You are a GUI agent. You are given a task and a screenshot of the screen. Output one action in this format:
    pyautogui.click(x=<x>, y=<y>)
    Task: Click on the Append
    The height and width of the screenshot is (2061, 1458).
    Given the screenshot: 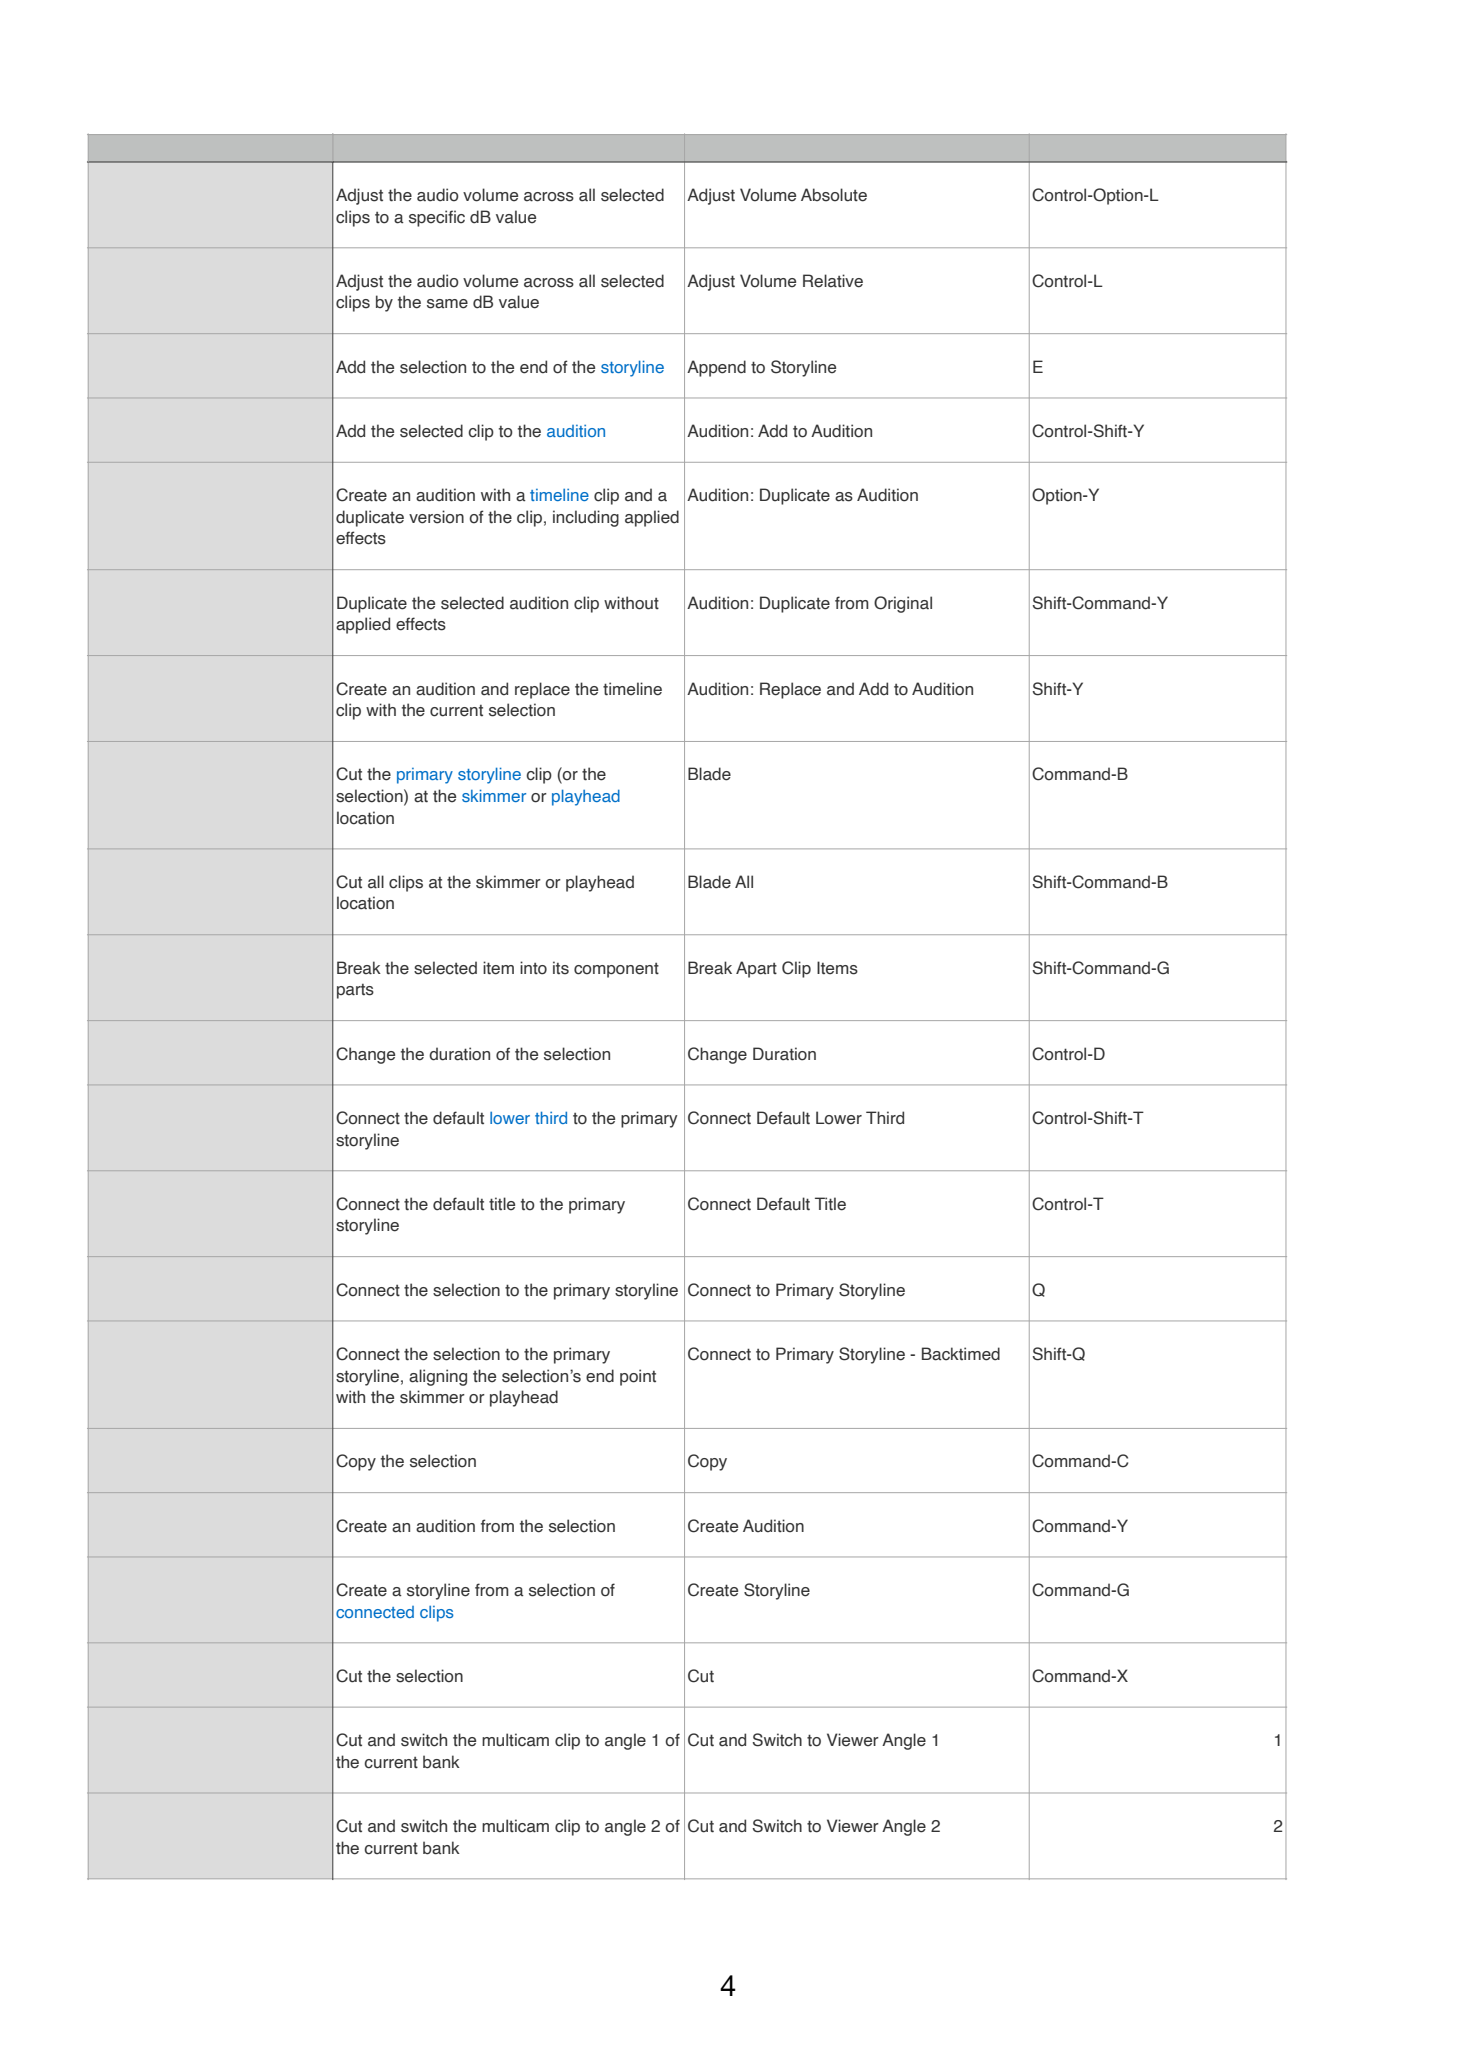 What is the action you would take?
    pyautogui.click(x=716, y=368)
